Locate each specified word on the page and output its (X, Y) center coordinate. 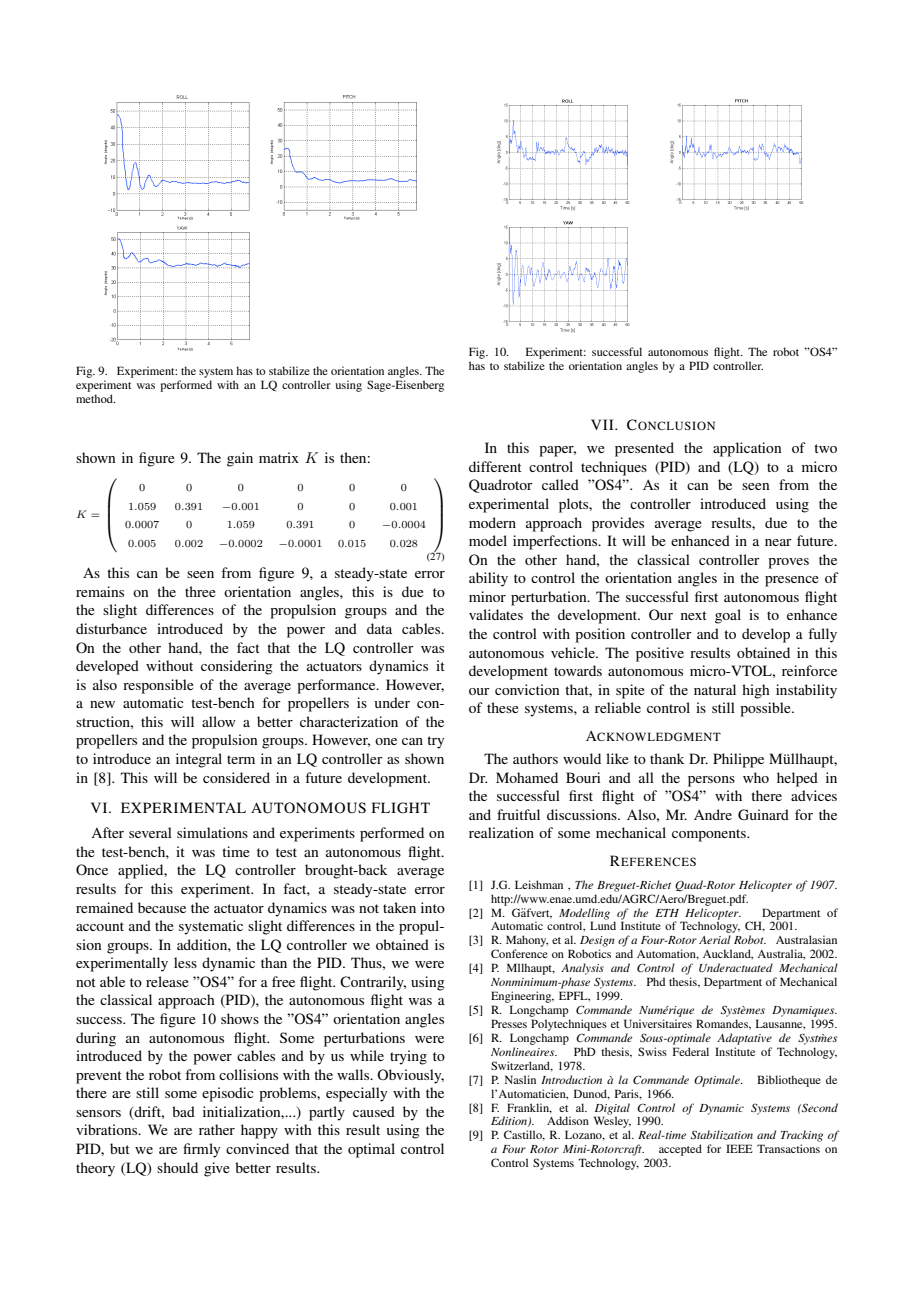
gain (240, 459)
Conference (519, 953)
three (200, 591)
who (756, 777)
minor (487, 596)
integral (199, 760)
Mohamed (527, 777)
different (495, 466)
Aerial (715, 939)
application (747, 449)
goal (728, 616)
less (185, 962)
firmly (201, 1150)
